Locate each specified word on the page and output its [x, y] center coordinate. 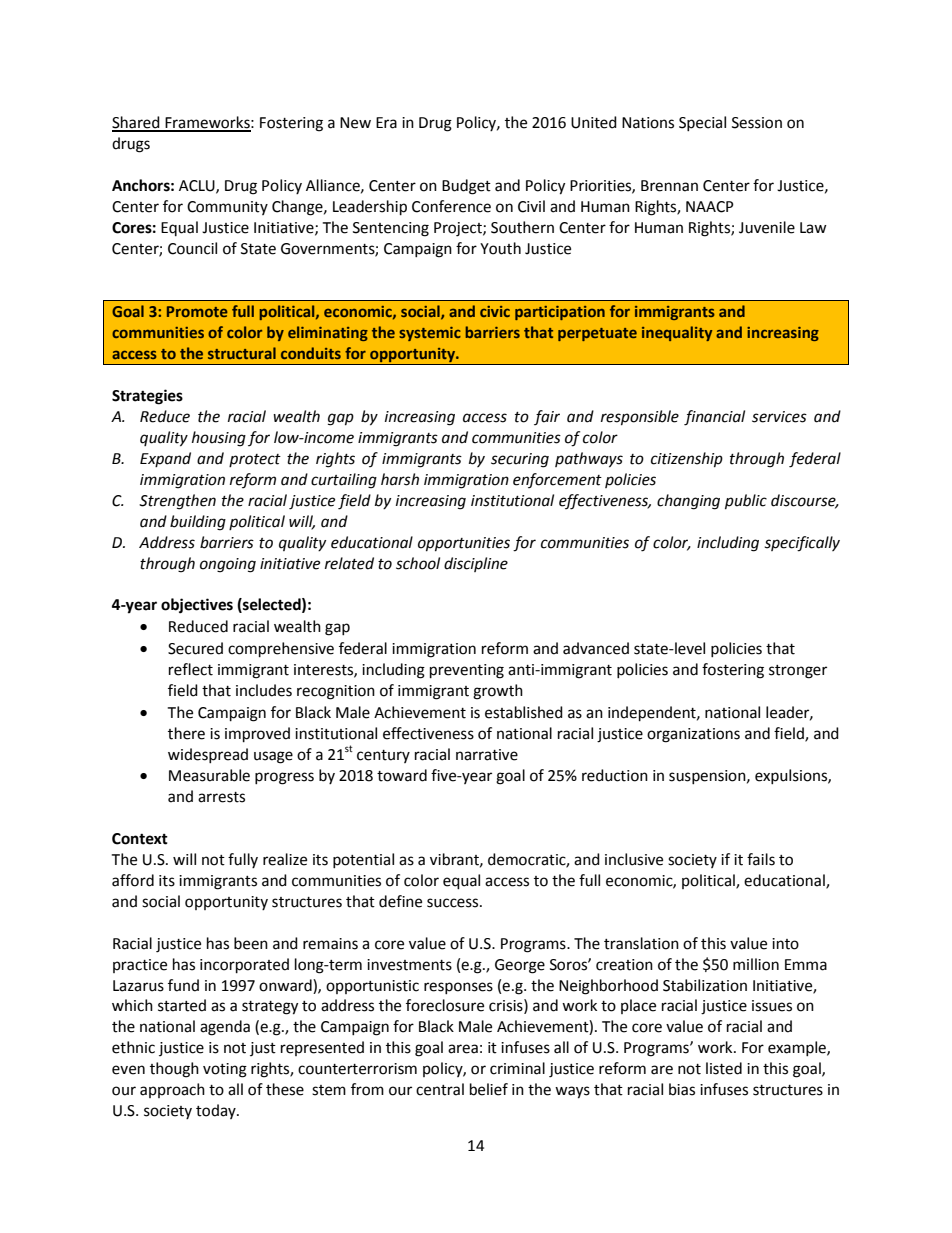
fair [547, 417]
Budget [466, 187]
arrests [221, 797]
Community [227, 208]
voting [225, 1070]
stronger [798, 672]
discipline [476, 564]
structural [242, 353]
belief [489, 1089]
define [400, 901]
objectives [197, 606]
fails [761, 859]
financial [714, 418]
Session [757, 123]
